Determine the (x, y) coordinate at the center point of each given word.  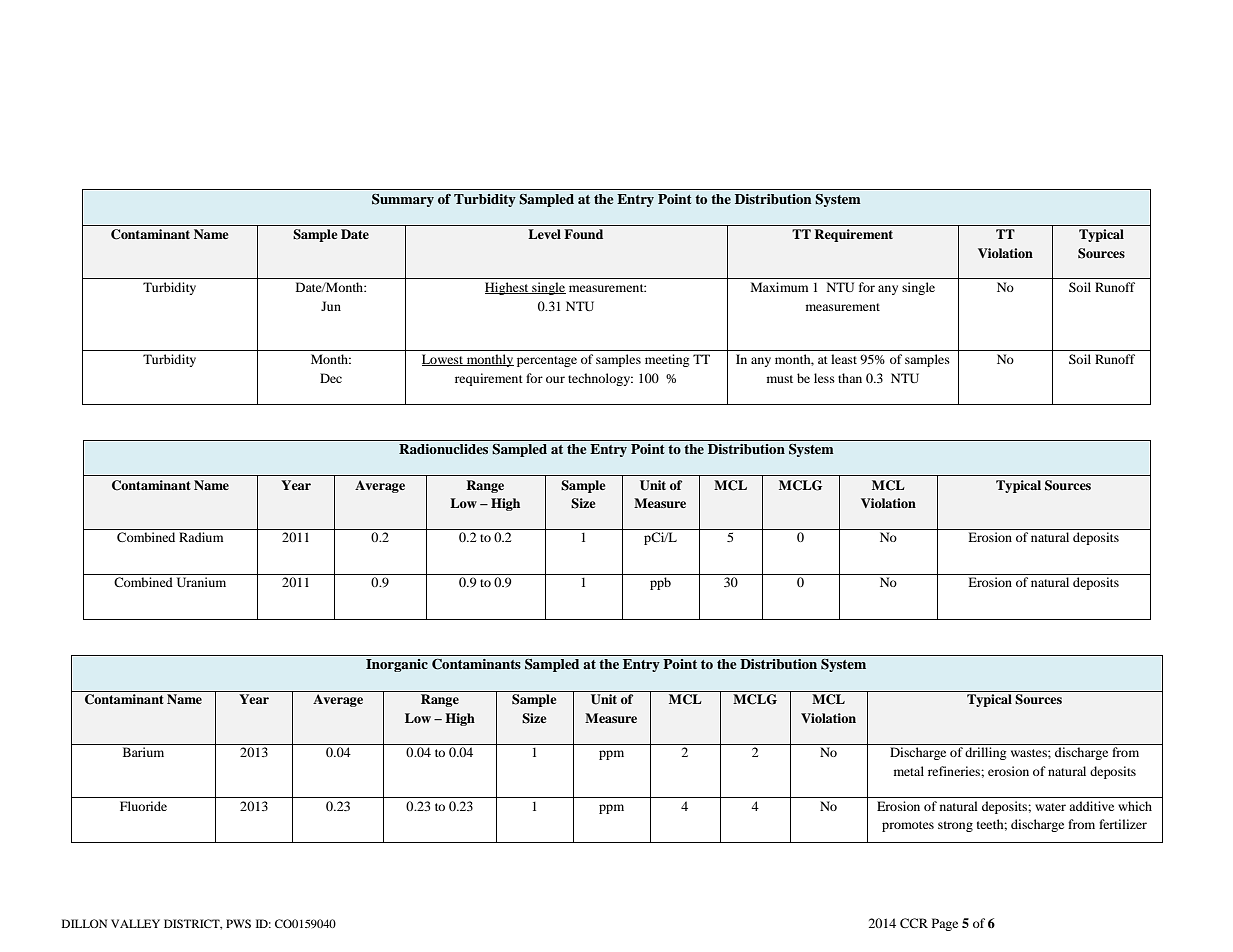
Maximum (779, 287)
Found (583, 234)
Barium (143, 752)
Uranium (201, 582)
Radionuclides (443, 449)
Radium (201, 537)
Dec (331, 378)
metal (909, 771)
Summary (403, 200)
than (850, 378)
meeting (667, 360)
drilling (985, 753)
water (1050, 807)
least (844, 359)
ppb (660, 583)
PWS (238, 923)
